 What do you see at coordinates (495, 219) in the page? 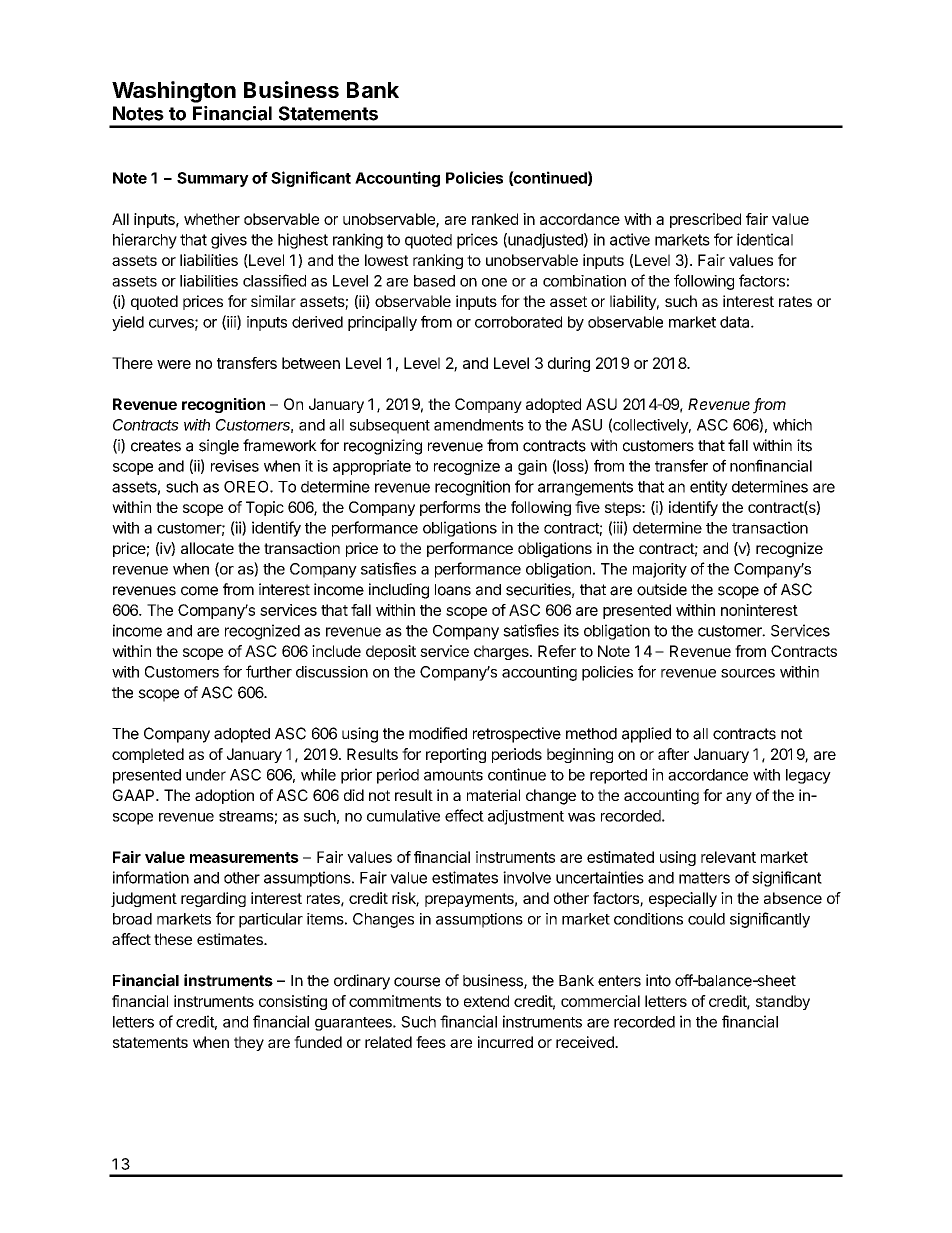
I see `ranked` at bounding box center [495, 219].
